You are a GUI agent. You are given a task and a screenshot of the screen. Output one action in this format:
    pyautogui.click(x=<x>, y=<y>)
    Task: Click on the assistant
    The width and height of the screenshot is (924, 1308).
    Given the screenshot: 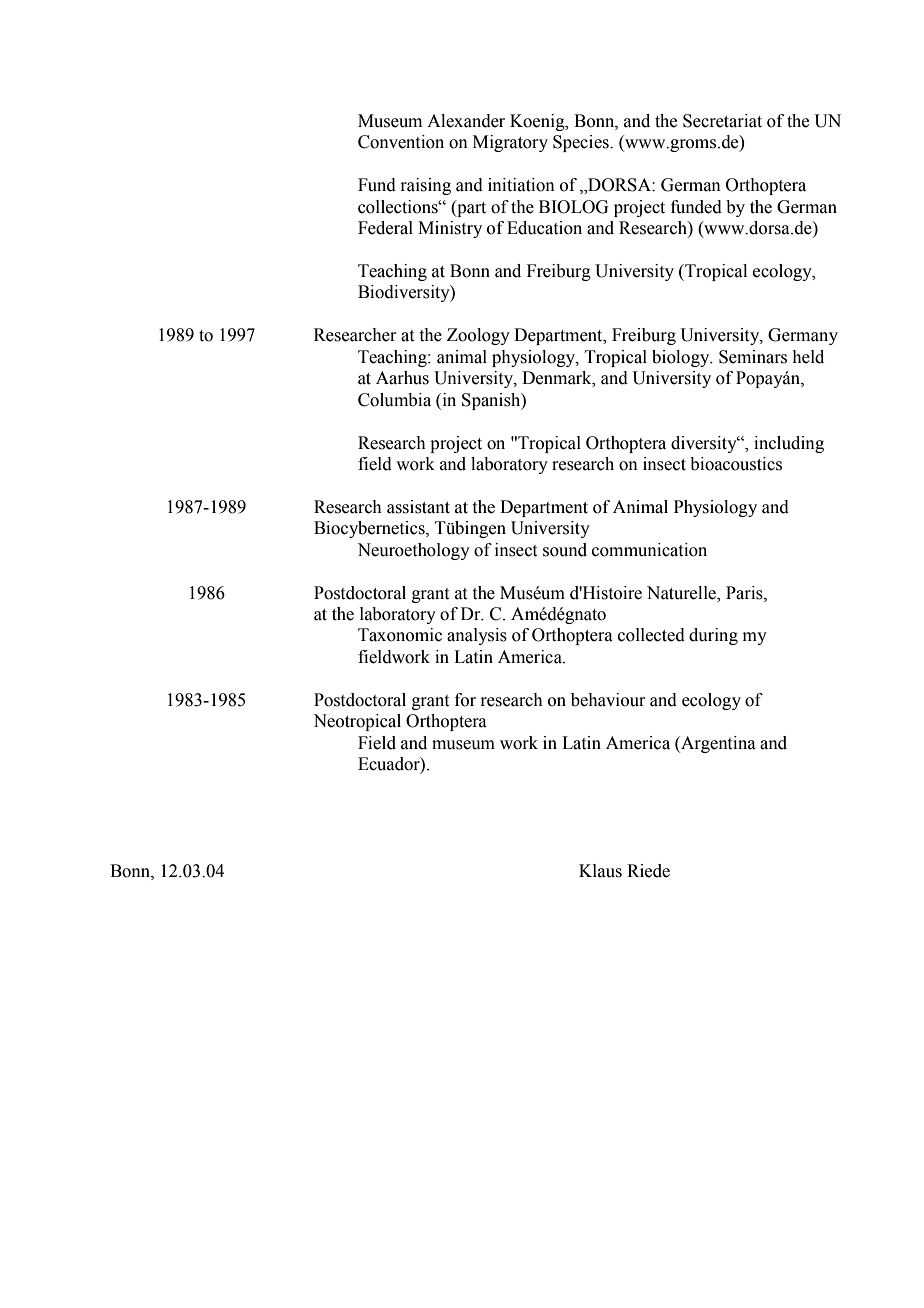 What is the action you would take?
    pyautogui.click(x=418, y=507)
